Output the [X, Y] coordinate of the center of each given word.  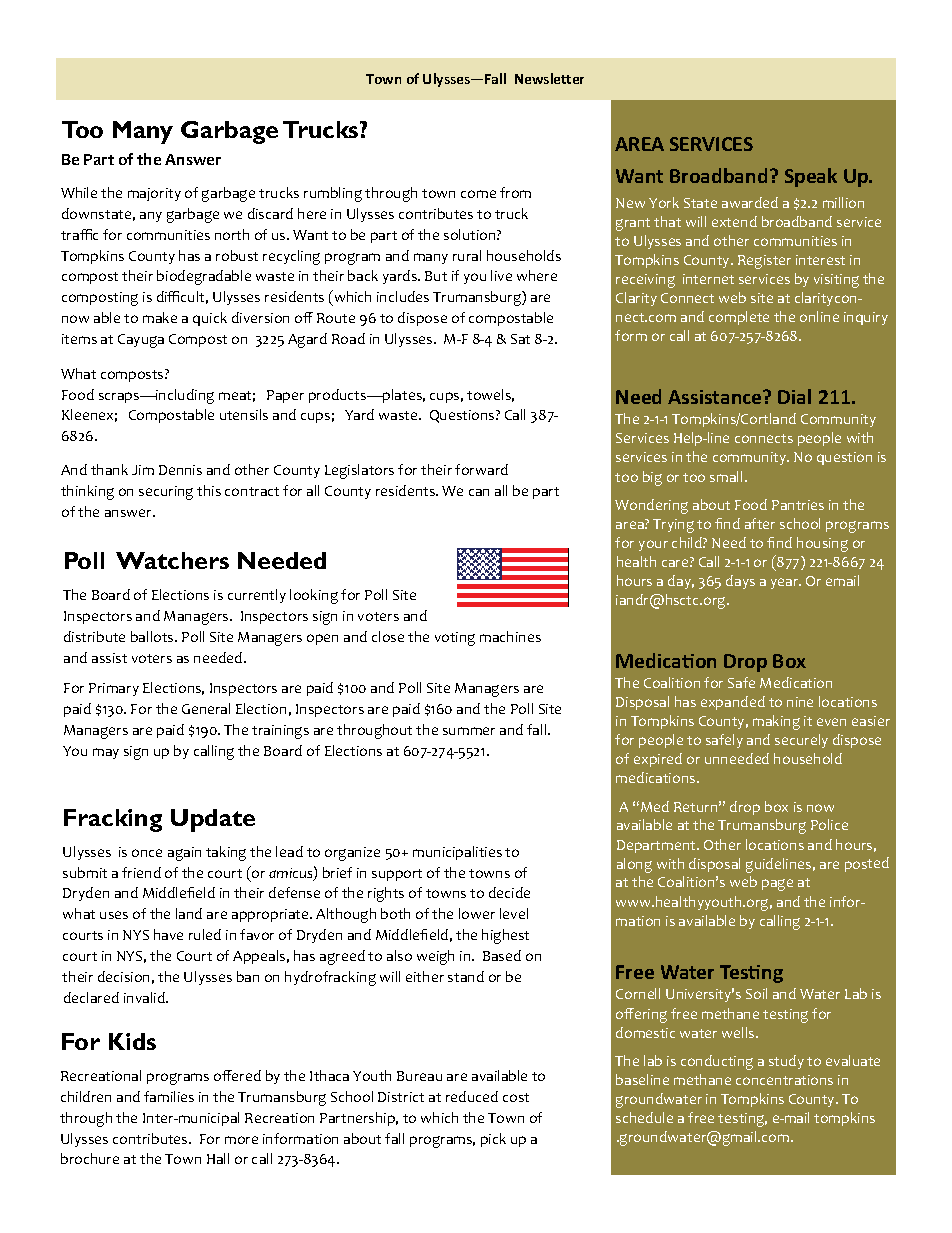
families [169, 1096]
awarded [750, 202]
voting [455, 639]
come [478, 194]
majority [154, 194]
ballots [153, 636]
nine [800, 702]
